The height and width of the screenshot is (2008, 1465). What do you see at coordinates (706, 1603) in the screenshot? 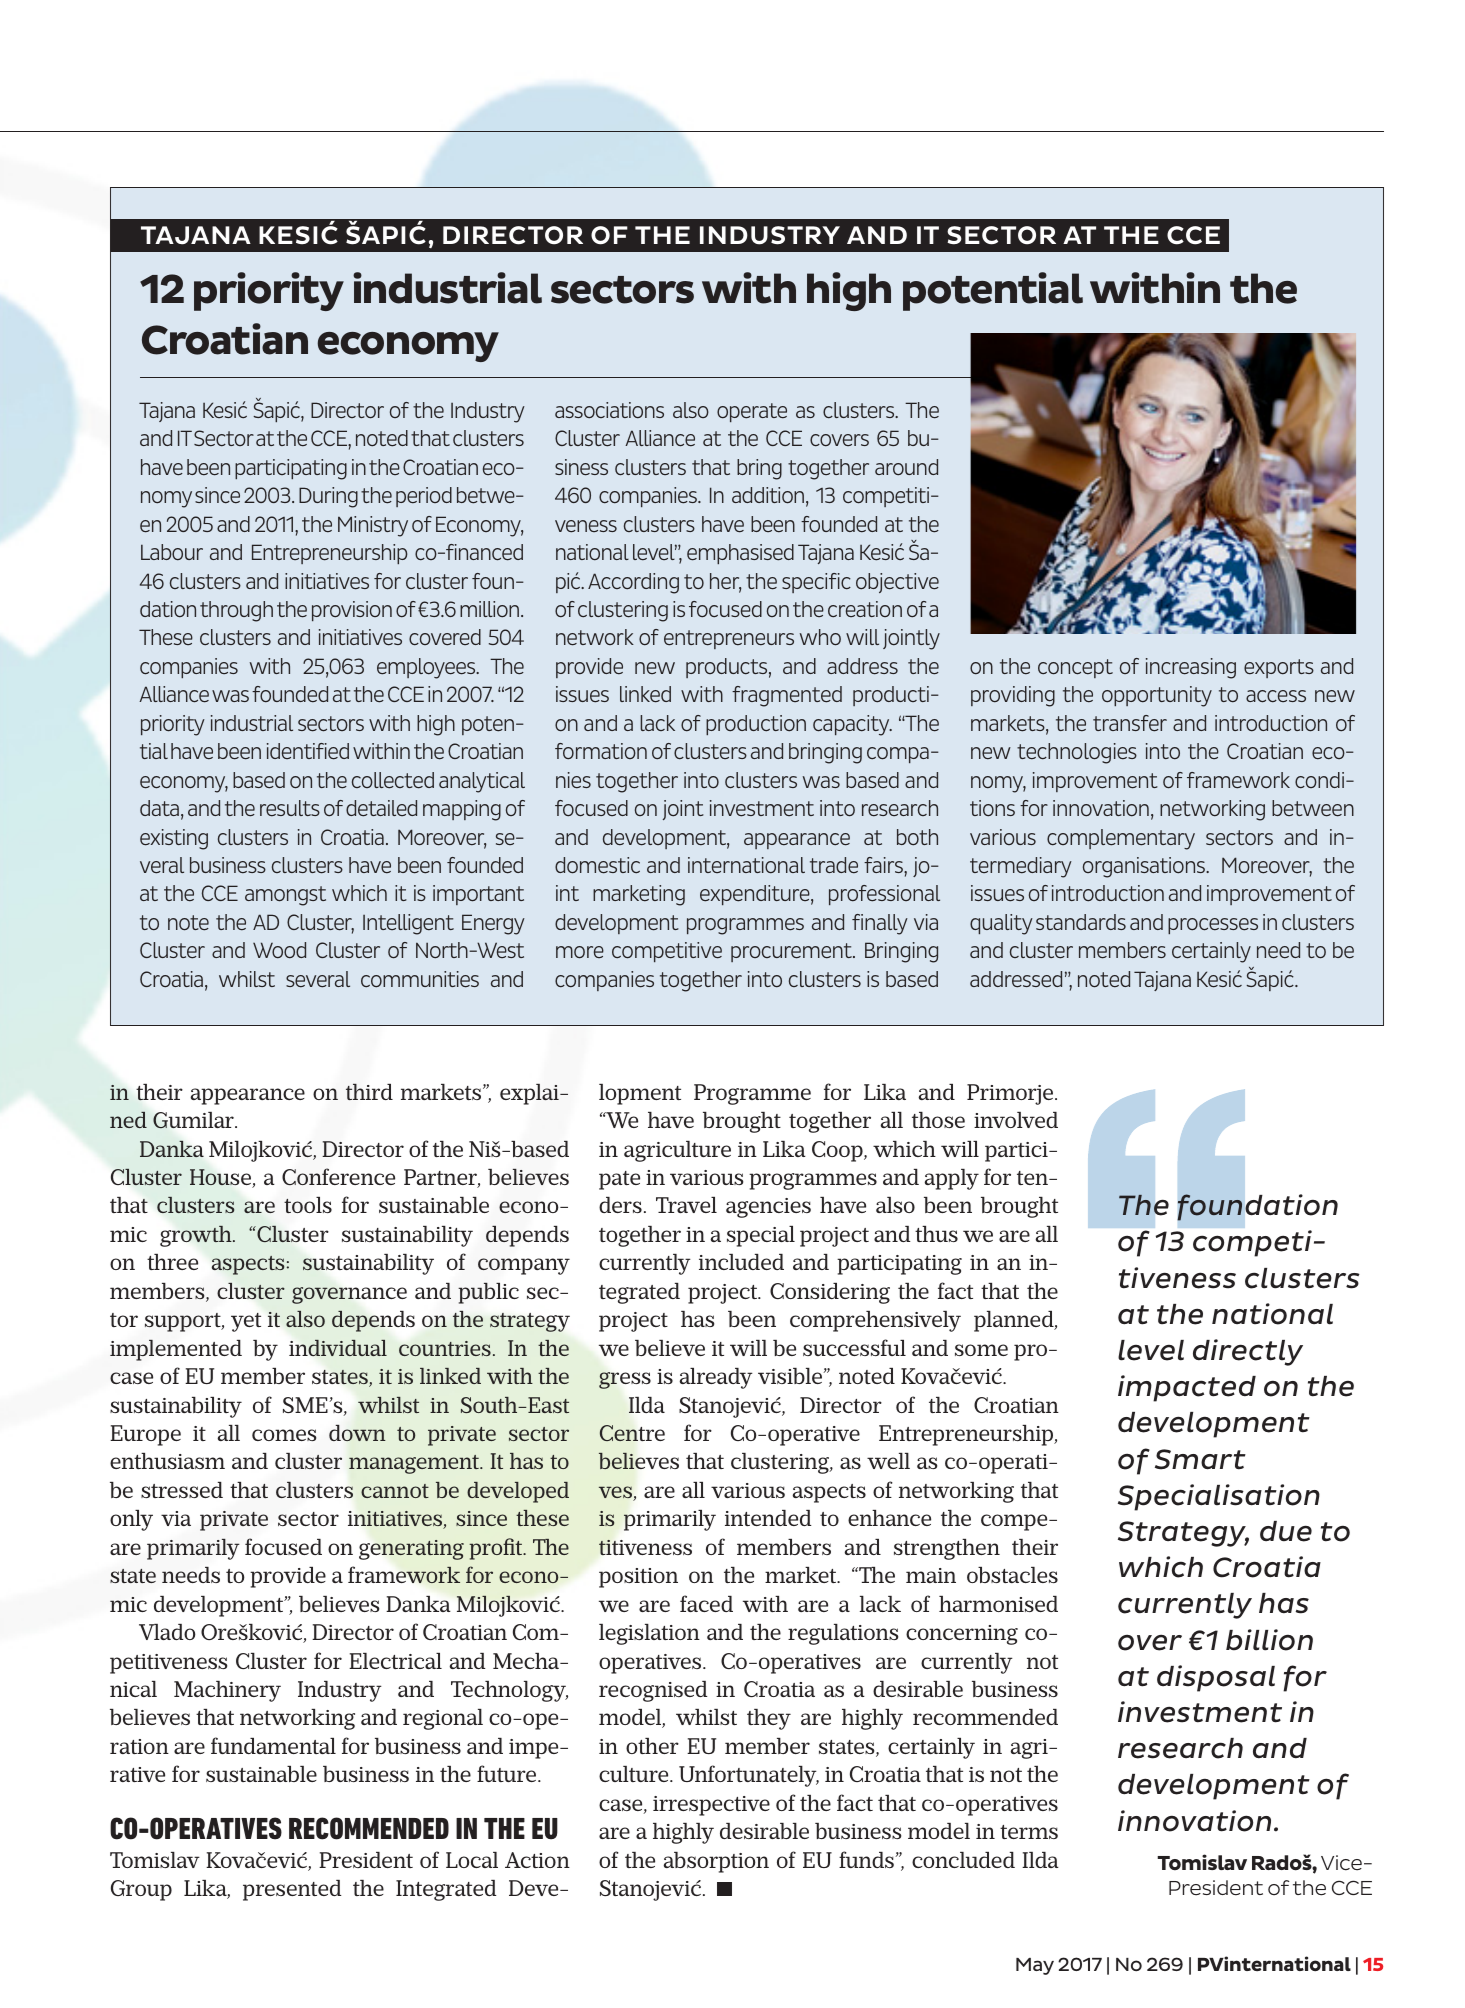
I see `faced` at bounding box center [706, 1603].
